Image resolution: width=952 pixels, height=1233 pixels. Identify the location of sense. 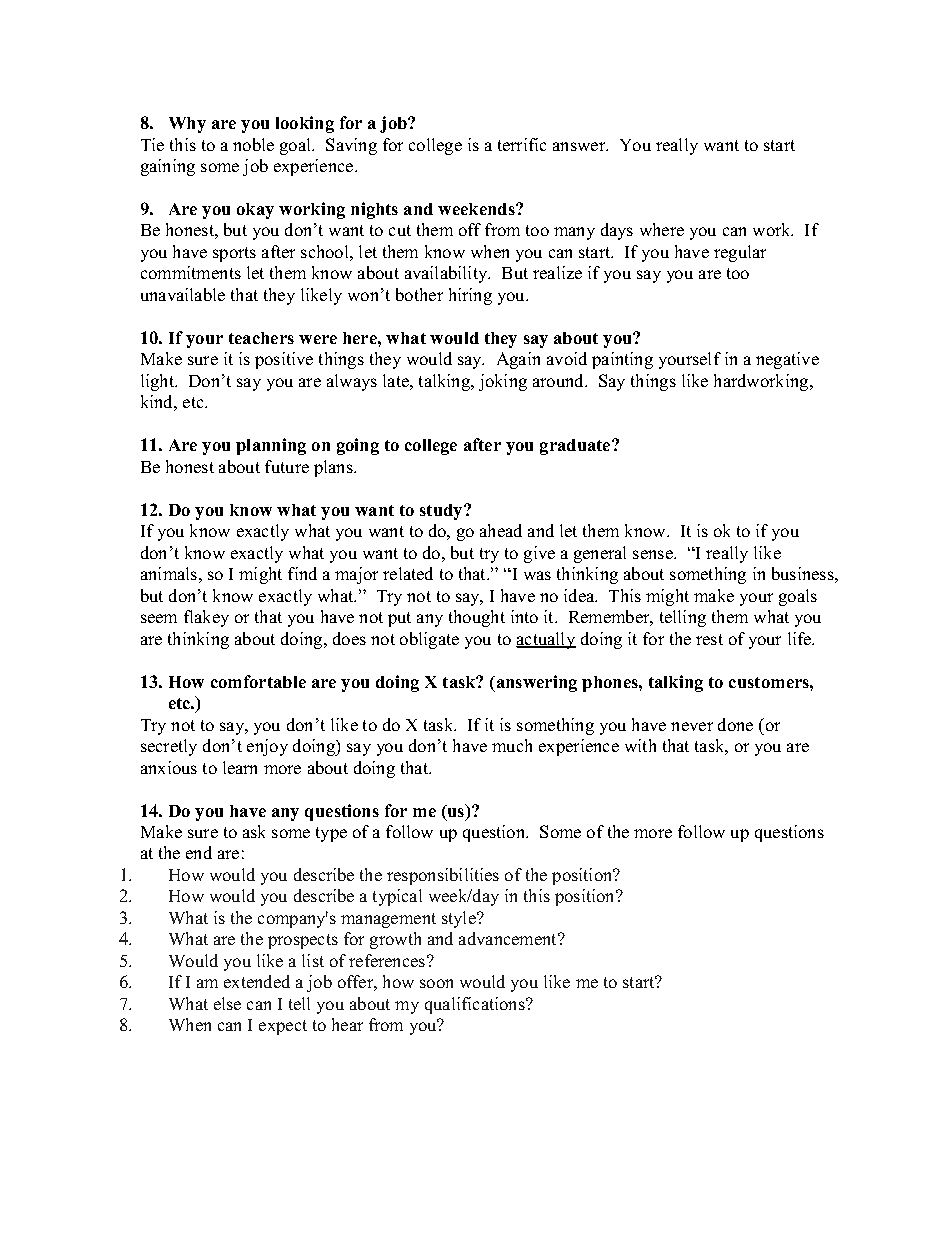
(654, 554).
